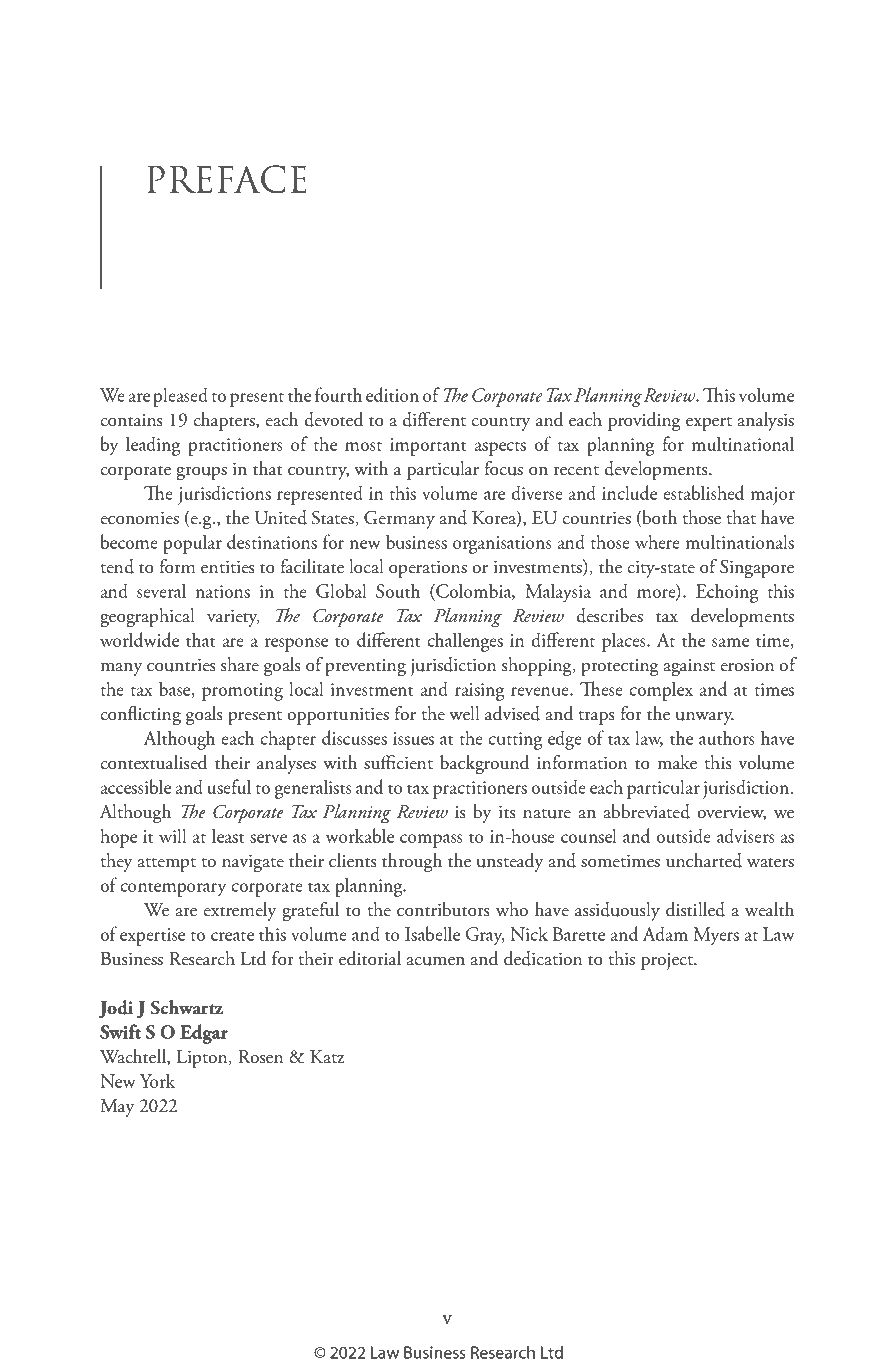  I want to click on project, so click(668, 961).
